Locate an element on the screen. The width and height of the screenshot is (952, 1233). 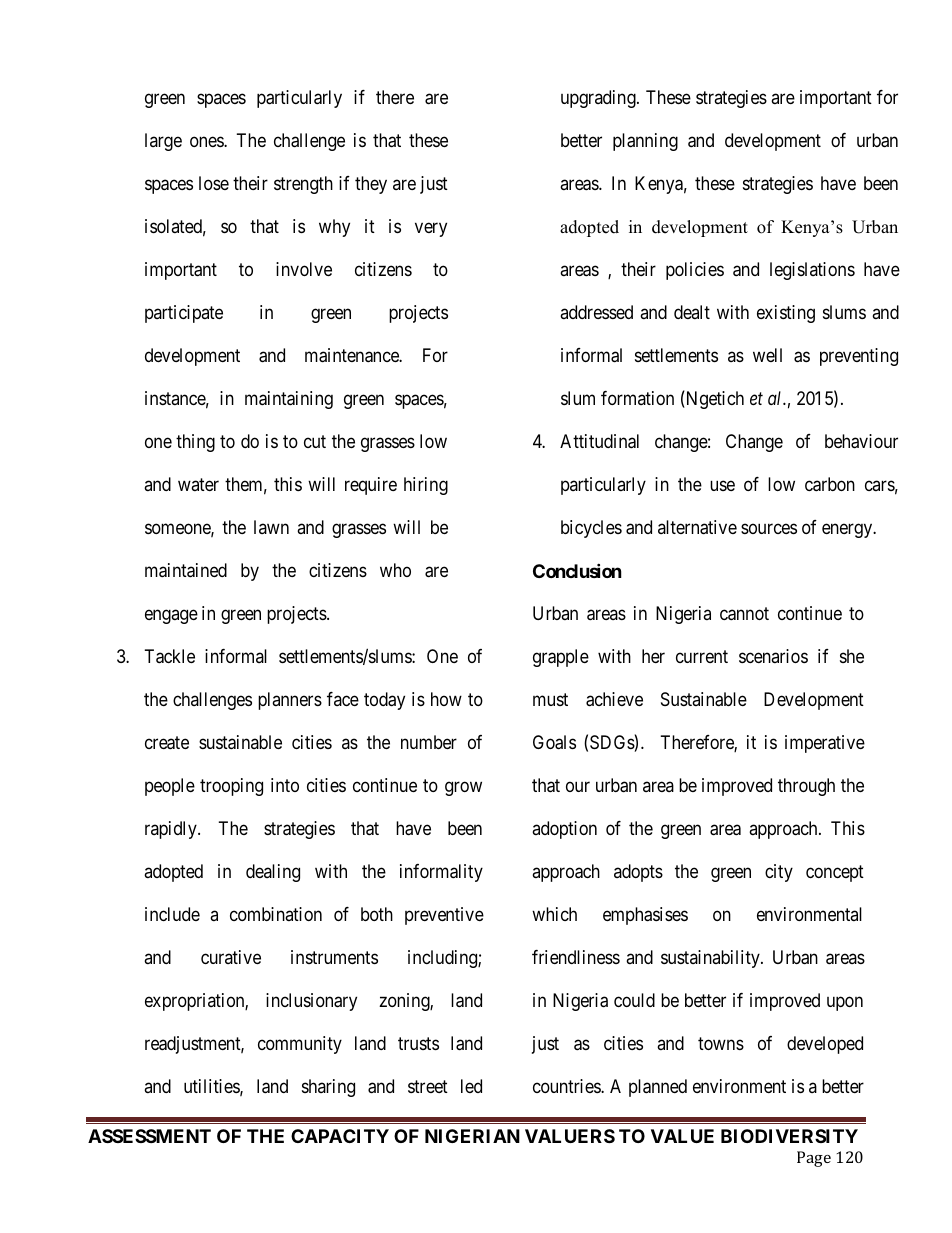
led is located at coordinates (471, 1086).
